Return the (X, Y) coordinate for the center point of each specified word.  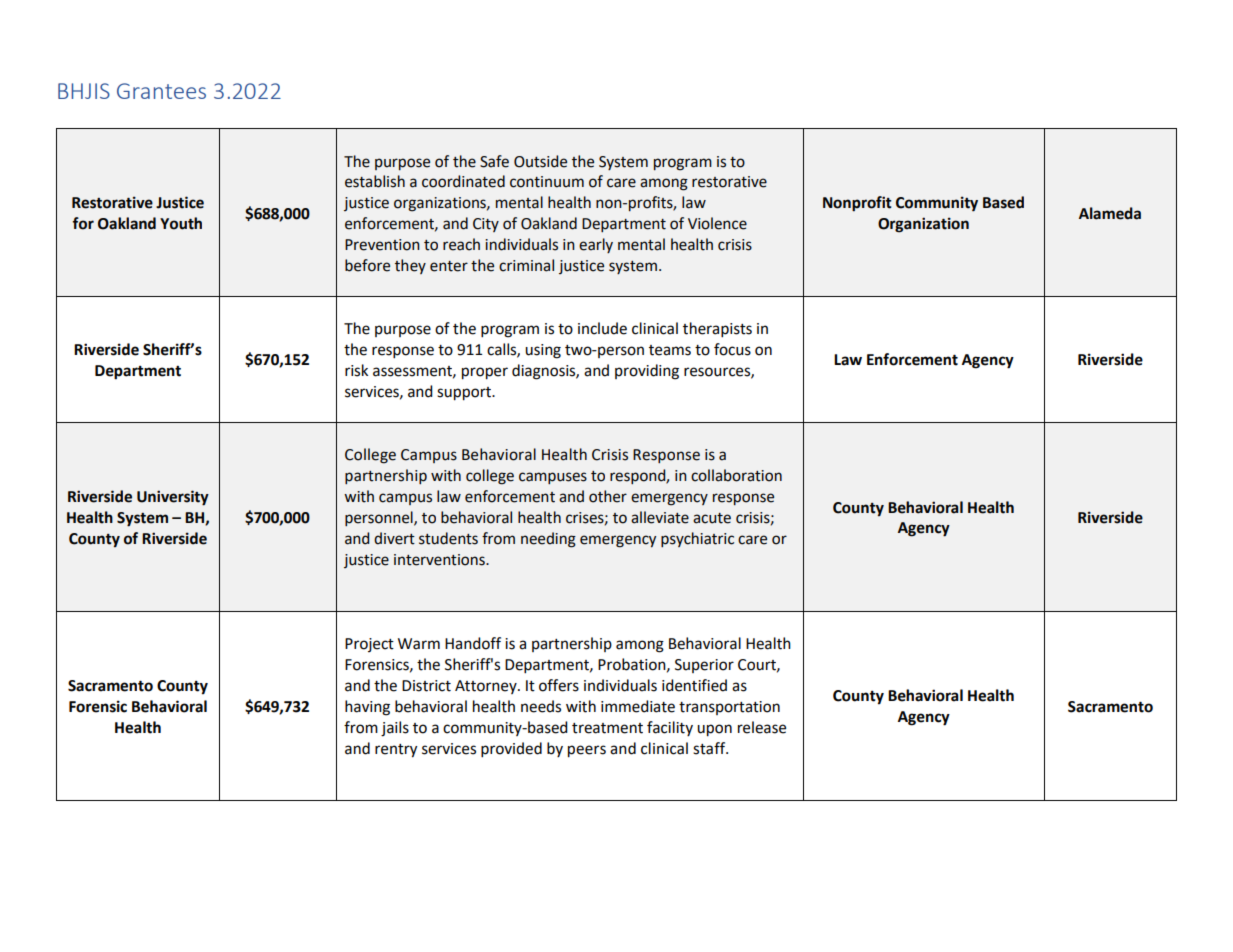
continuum (547, 182)
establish (375, 181)
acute (712, 518)
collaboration (736, 475)
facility (670, 728)
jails (395, 729)
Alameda (1110, 213)
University (173, 498)
